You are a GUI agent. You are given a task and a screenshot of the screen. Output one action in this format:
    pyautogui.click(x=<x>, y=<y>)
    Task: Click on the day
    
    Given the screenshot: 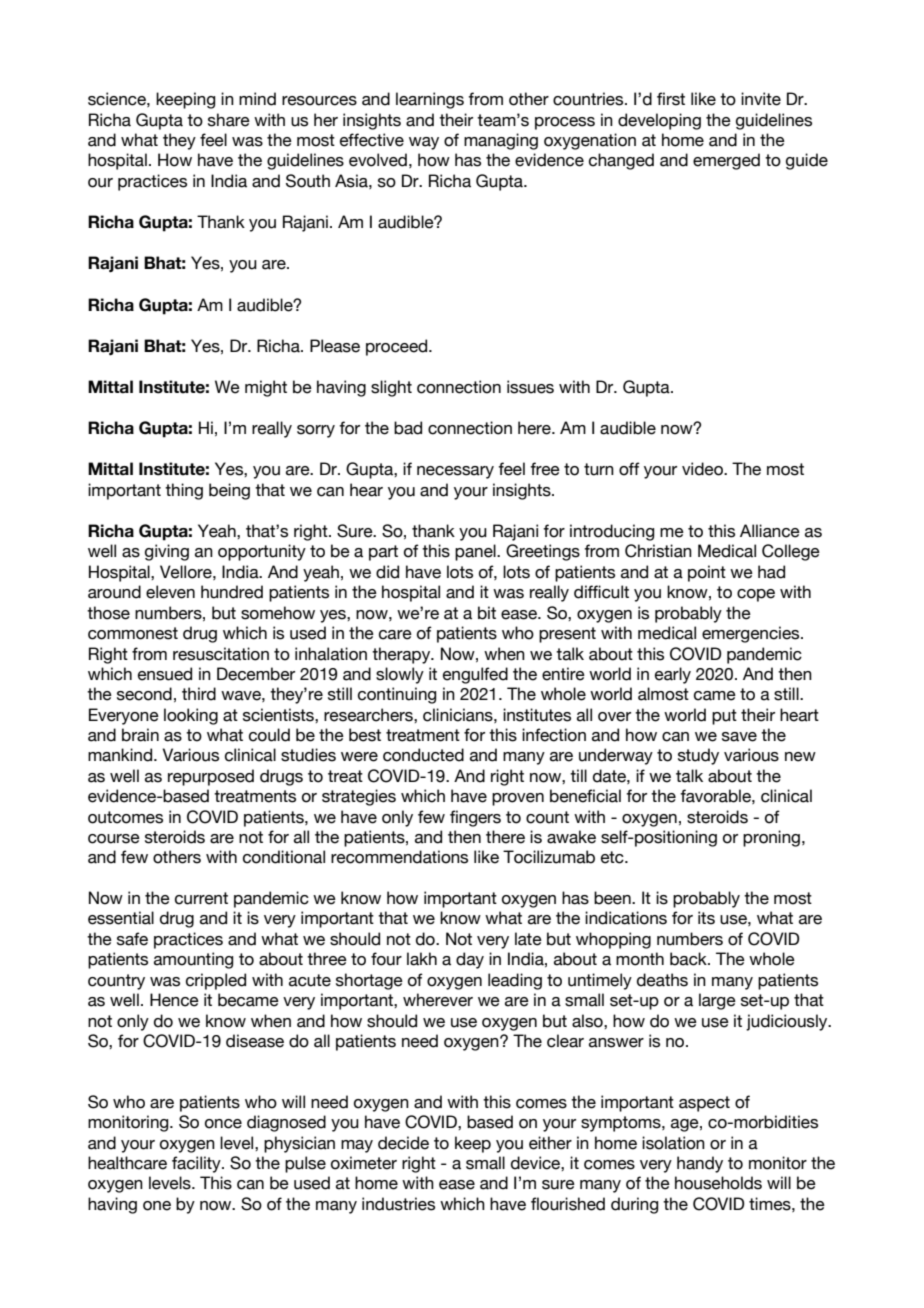 What is the action you would take?
    pyautogui.click(x=470, y=960)
